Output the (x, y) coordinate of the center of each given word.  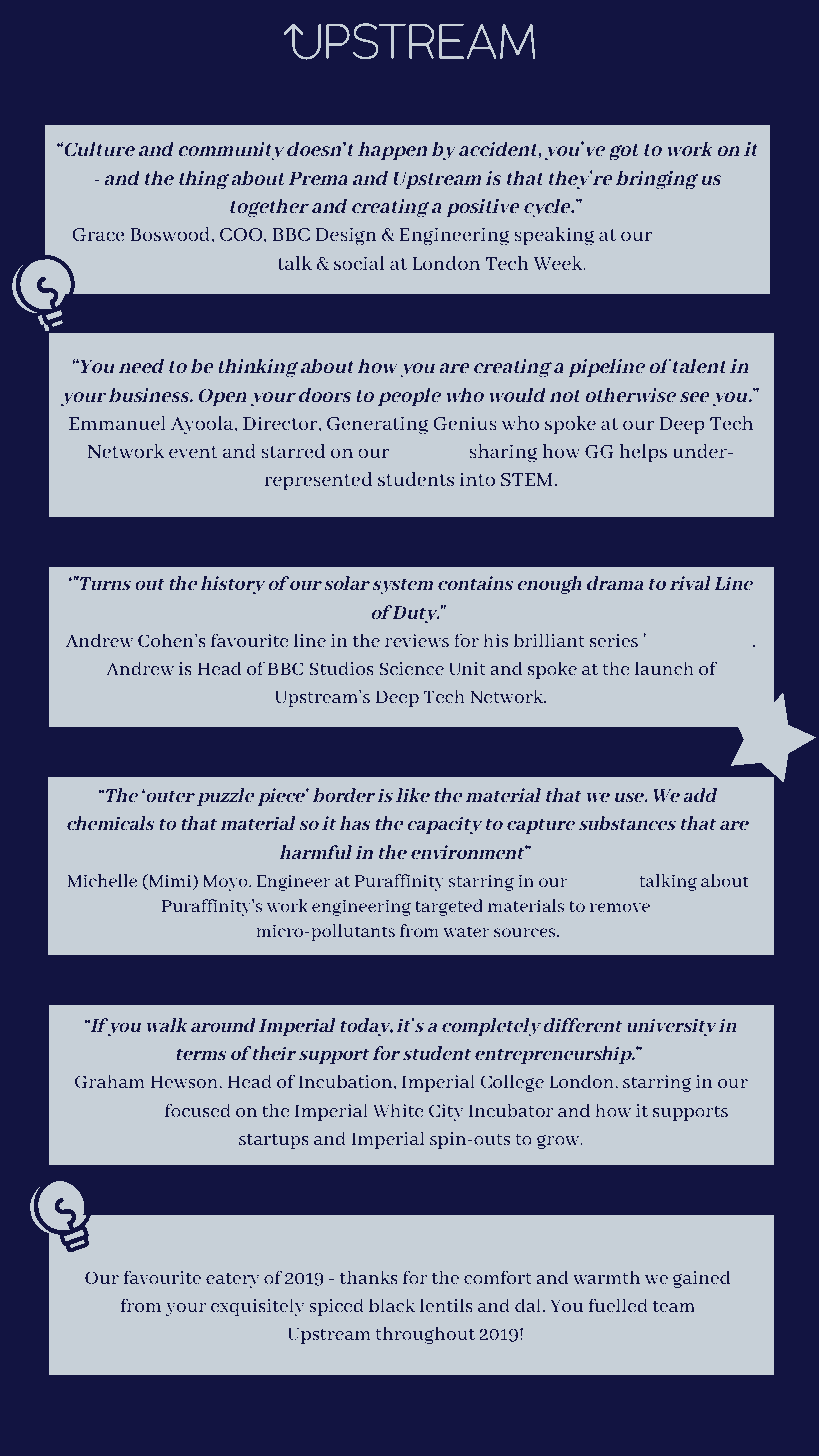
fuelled (618, 1305)
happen (392, 151)
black (392, 1305)
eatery (233, 1280)
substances (627, 823)
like (413, 795)
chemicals (111, 823)
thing (204, 180)
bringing (657, 180)
